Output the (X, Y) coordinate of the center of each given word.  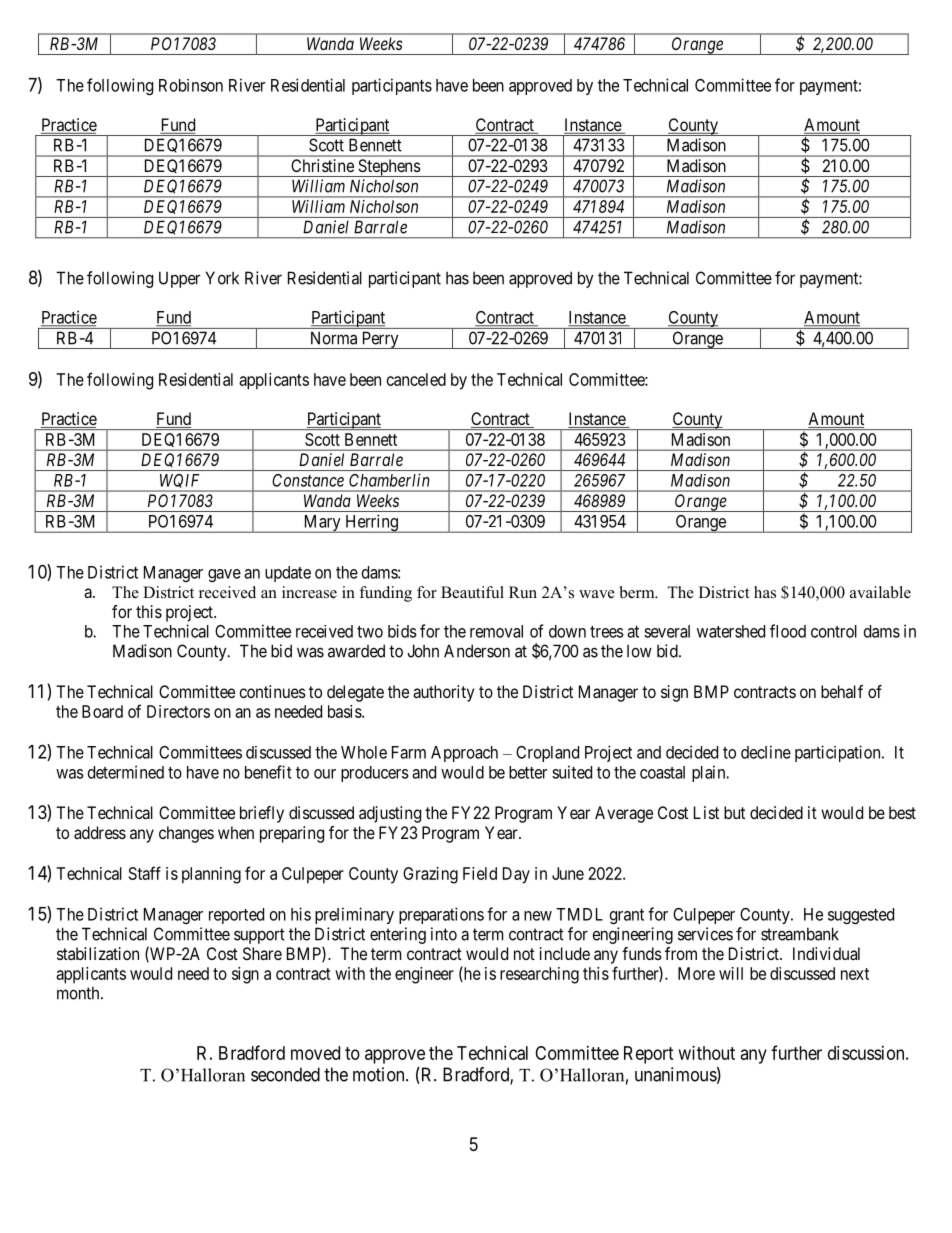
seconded (285, 1074)
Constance (308, 480)
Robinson (191, 85)
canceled (416, 379)
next (855, 974)
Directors (178, 711)
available (880, 592)
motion (380, 1074)
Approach (464, 754)
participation (839, 753)
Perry (380, 340)
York (222, 278)
